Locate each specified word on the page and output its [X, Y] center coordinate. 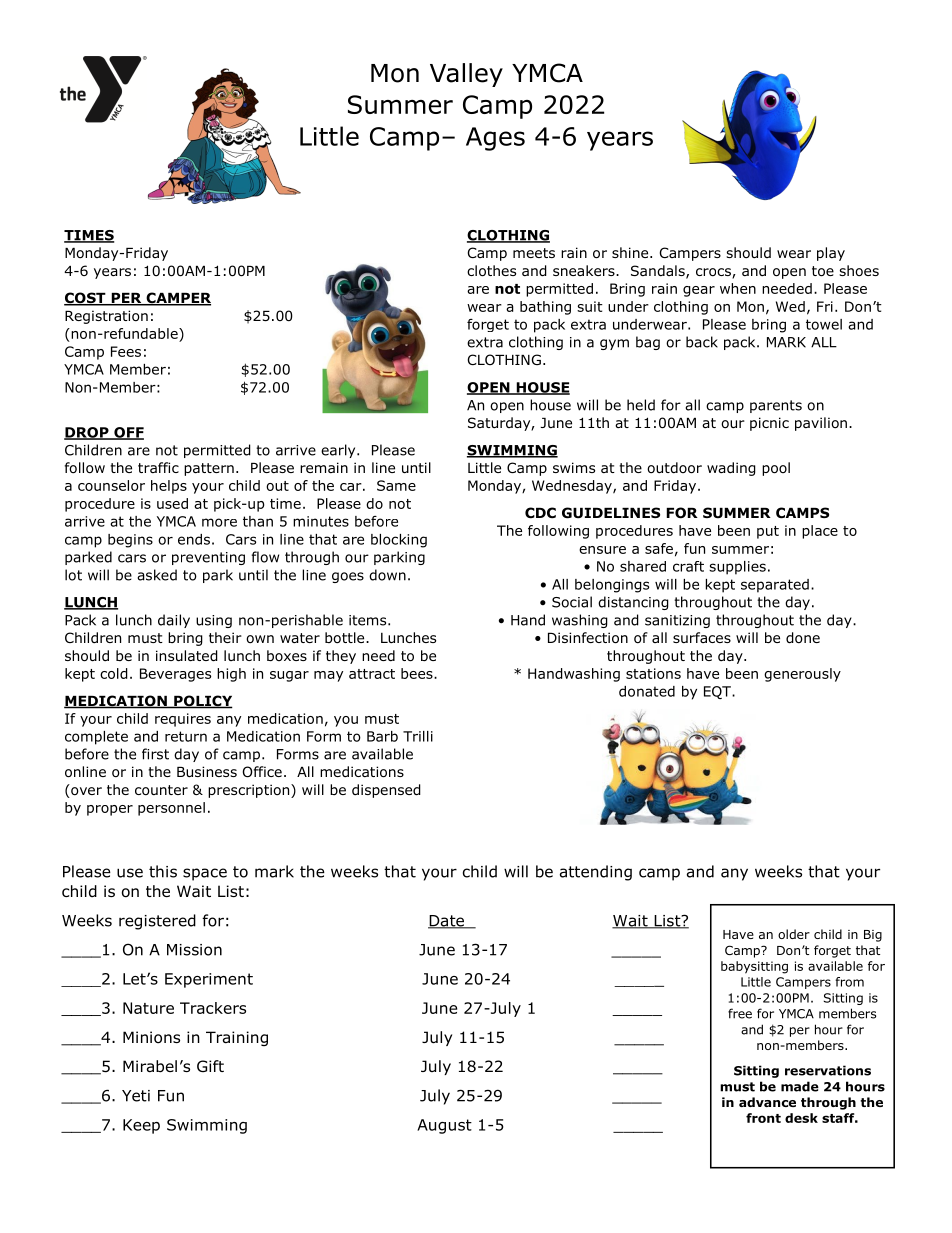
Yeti [136, 1096]
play [831, 254]
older [794, 934]
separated [775, 586]
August [444, 1126]
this [163, 871]
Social [572, 602]
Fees [126, 351]
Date [447, 922]
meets [534, 253]
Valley [466, 75]
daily [174, 621]
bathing [545, 308]
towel [824, 324]
